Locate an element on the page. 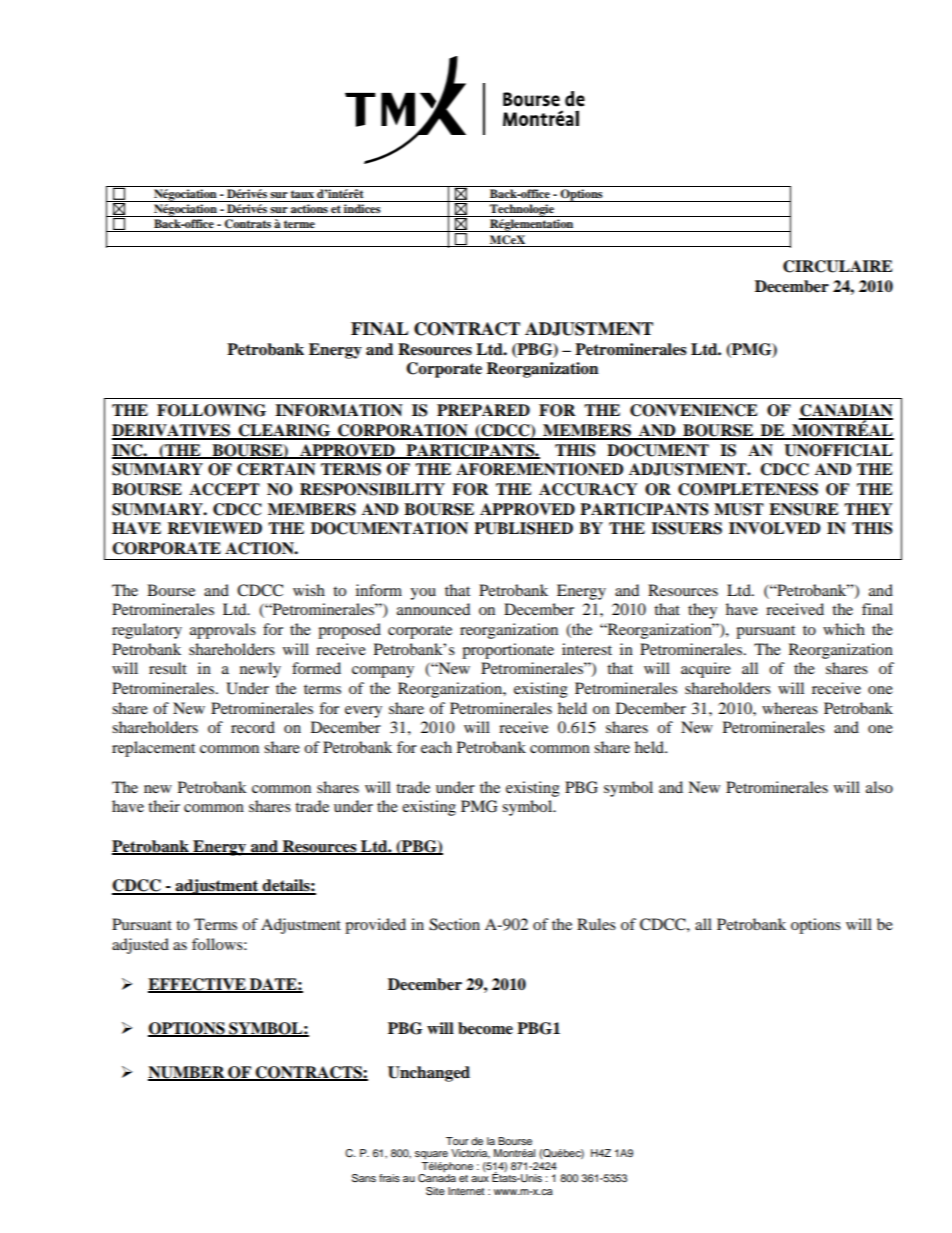 This page has width=952, height=1233. FOLLOWING is located at coordinates (211, 410).
